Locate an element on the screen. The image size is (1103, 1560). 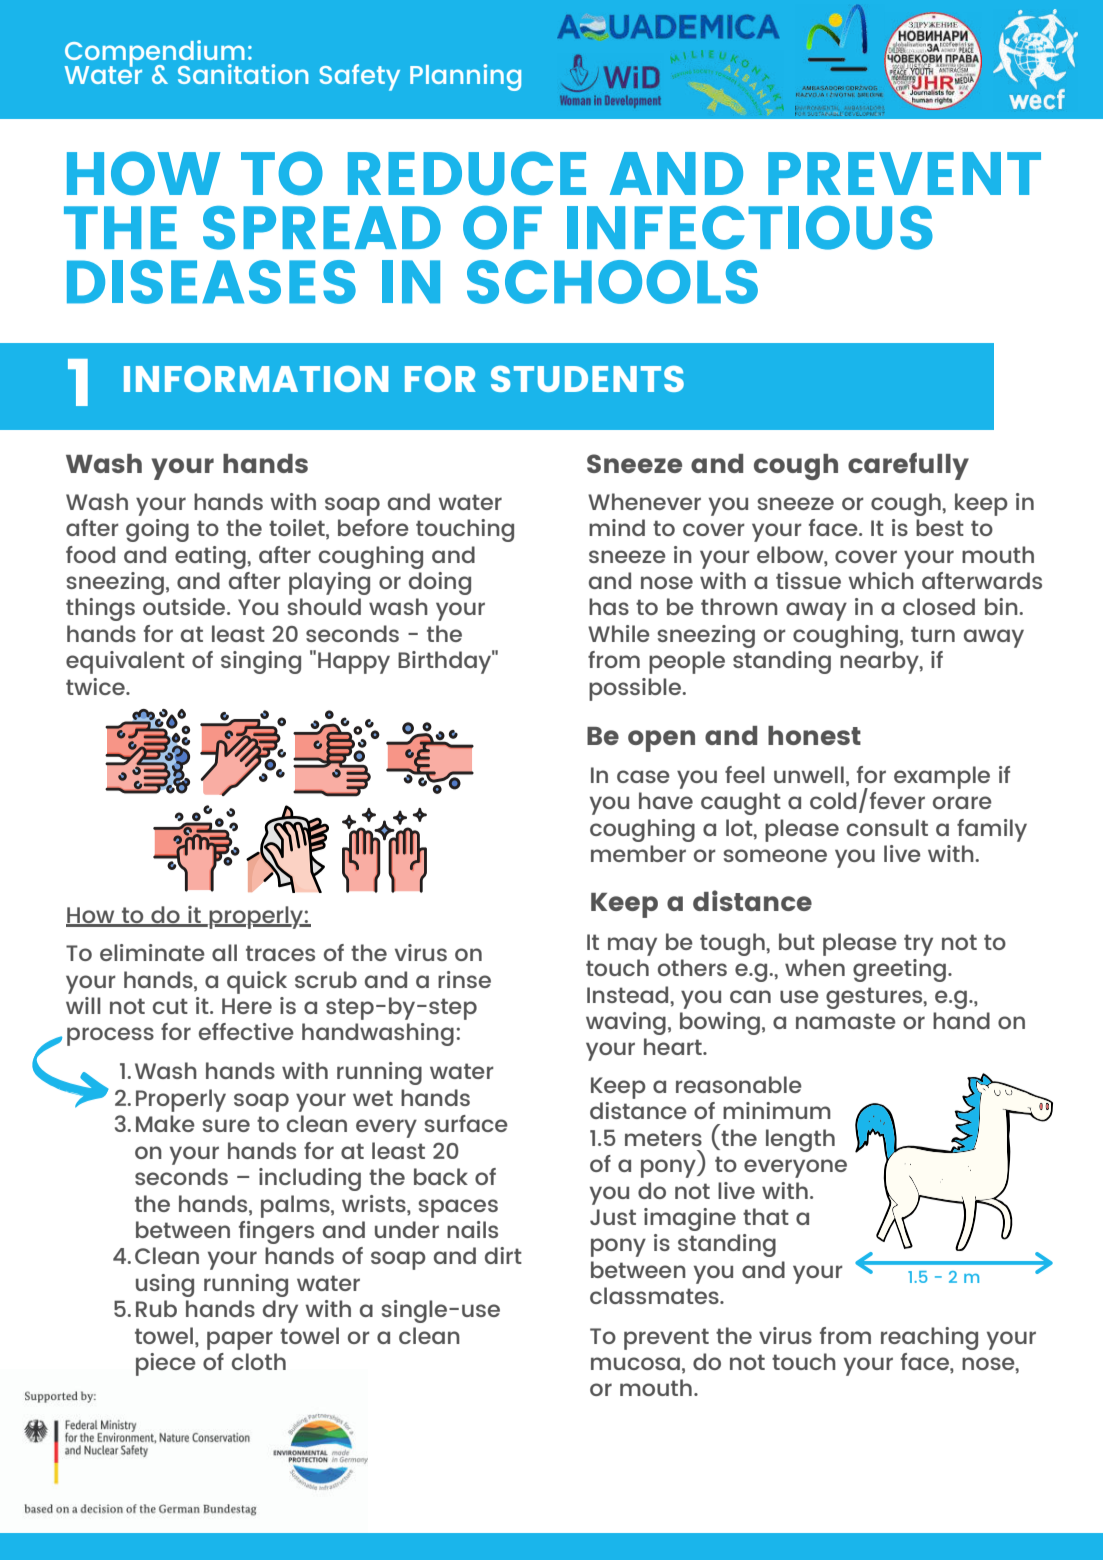
possible is located at coordinates (636, 689).
